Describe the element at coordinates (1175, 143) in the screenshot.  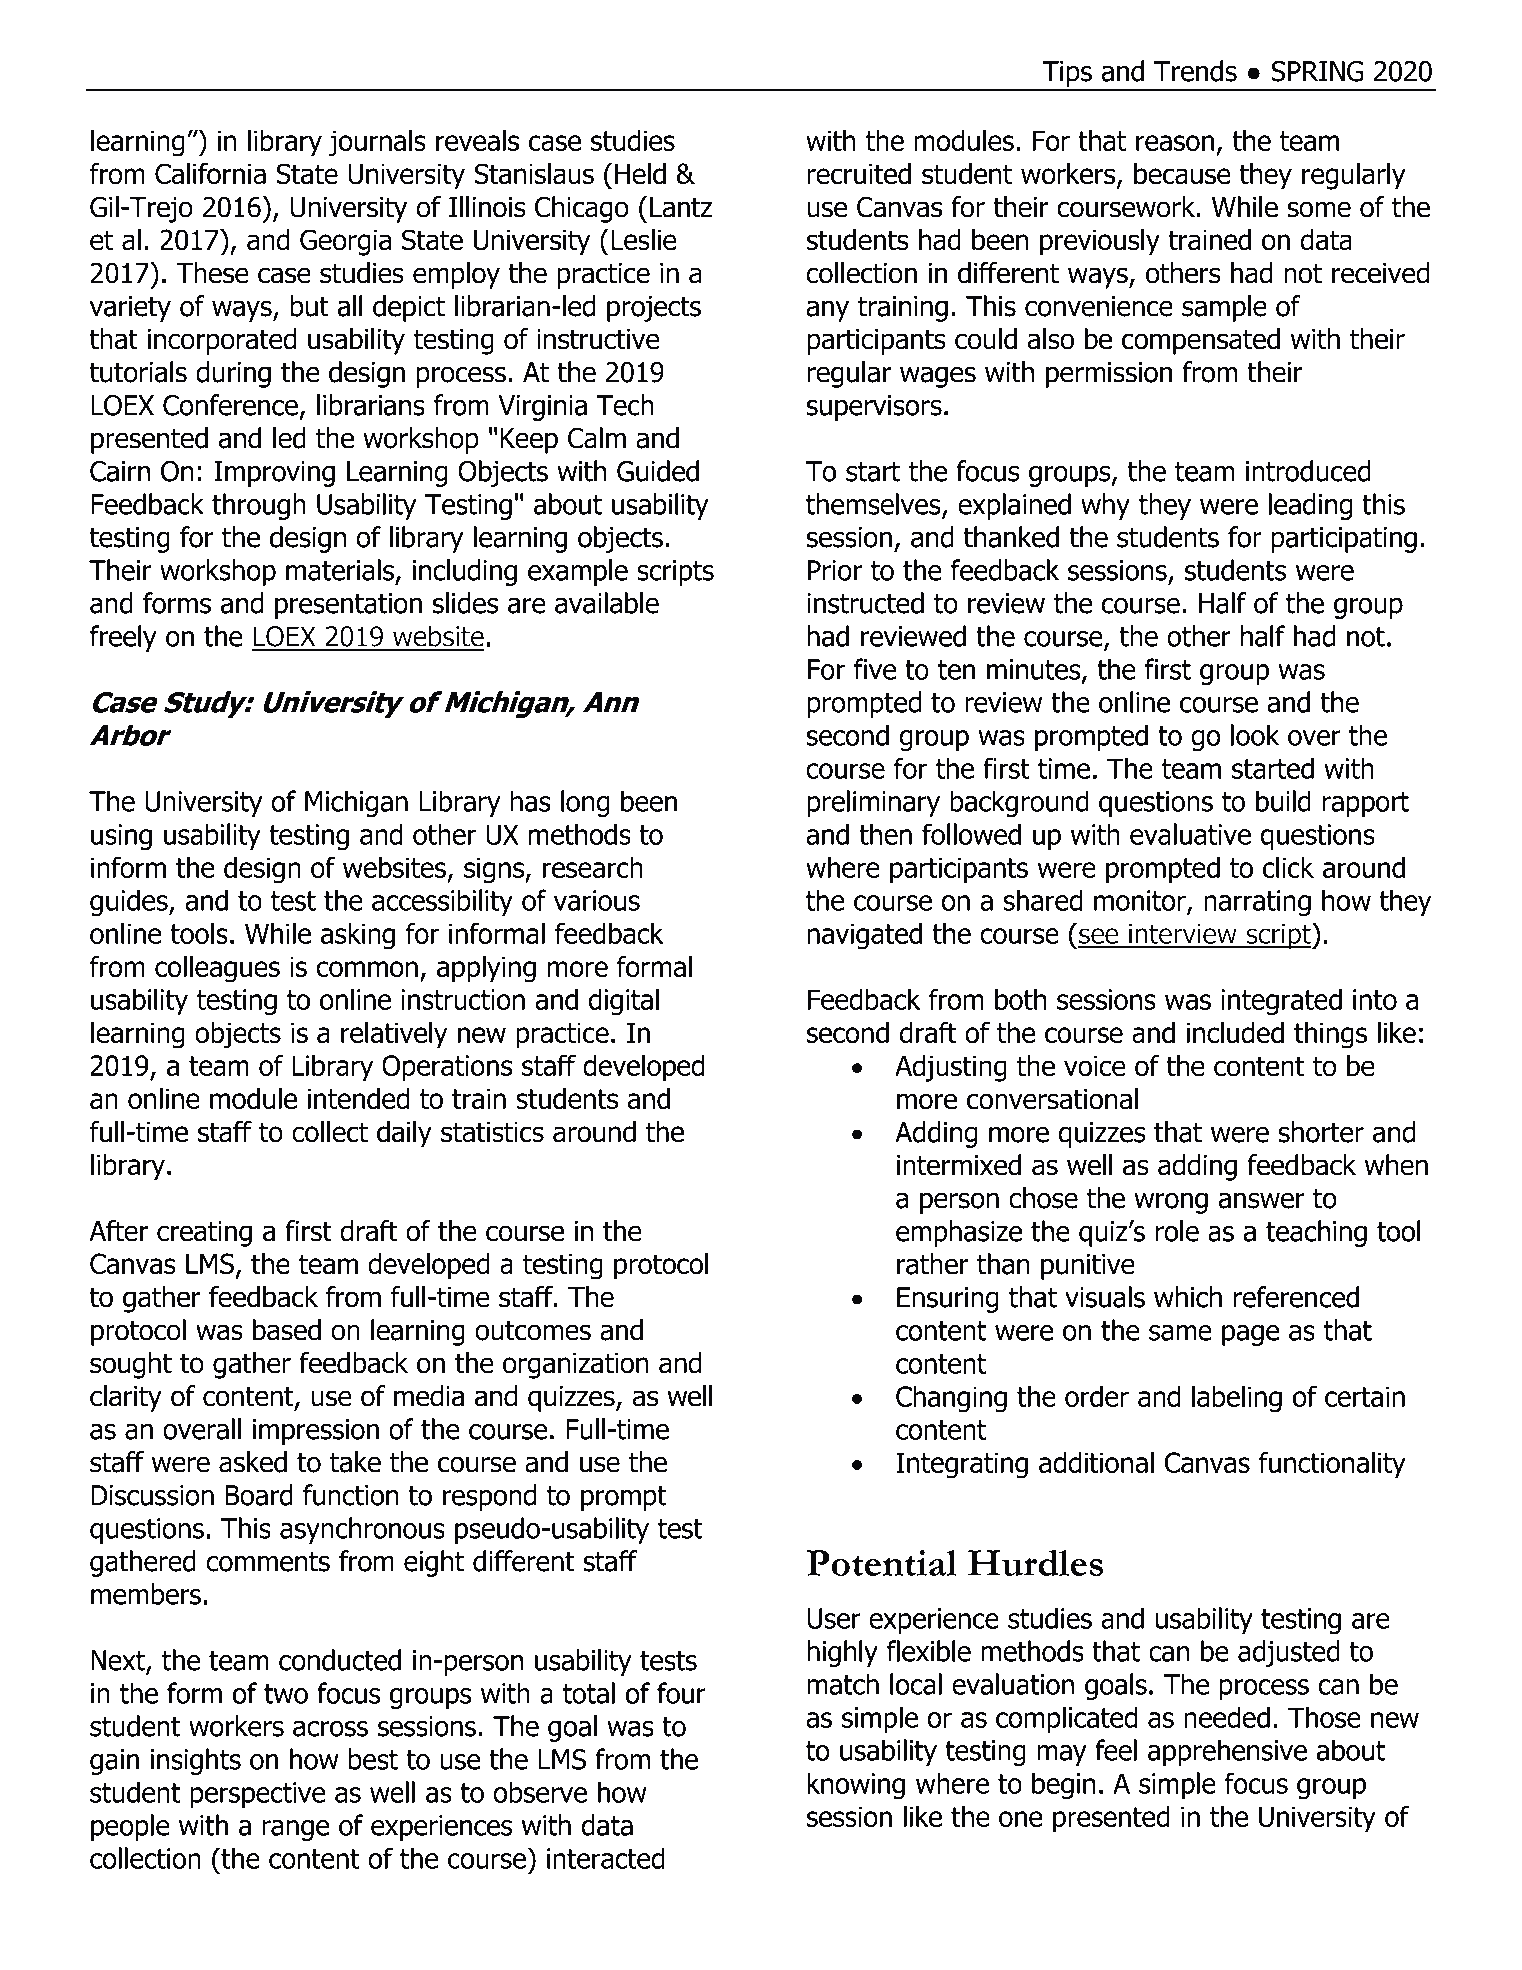
I see `reason` at that location.
